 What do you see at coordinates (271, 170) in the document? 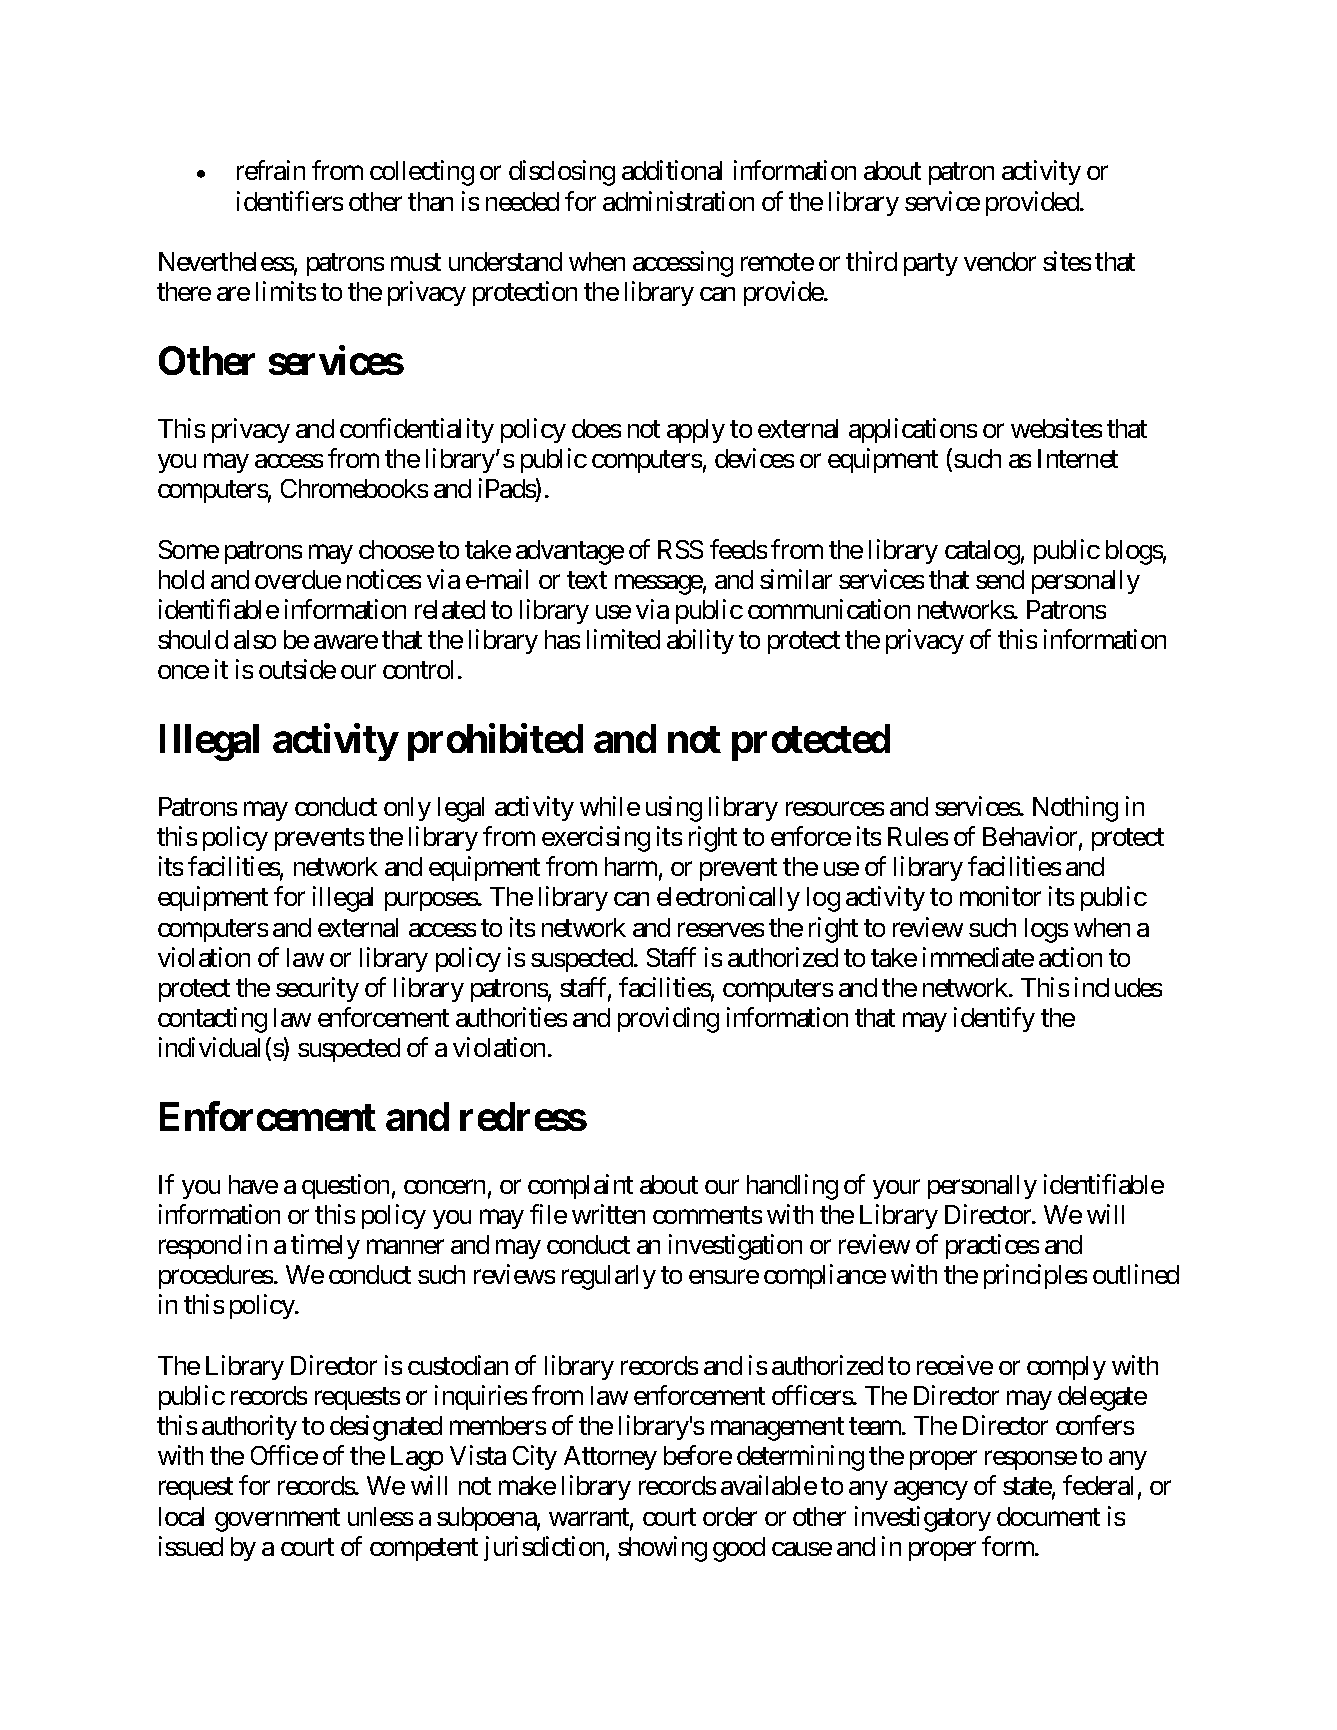
I see `refrain` at bounding box center [271, 170].
